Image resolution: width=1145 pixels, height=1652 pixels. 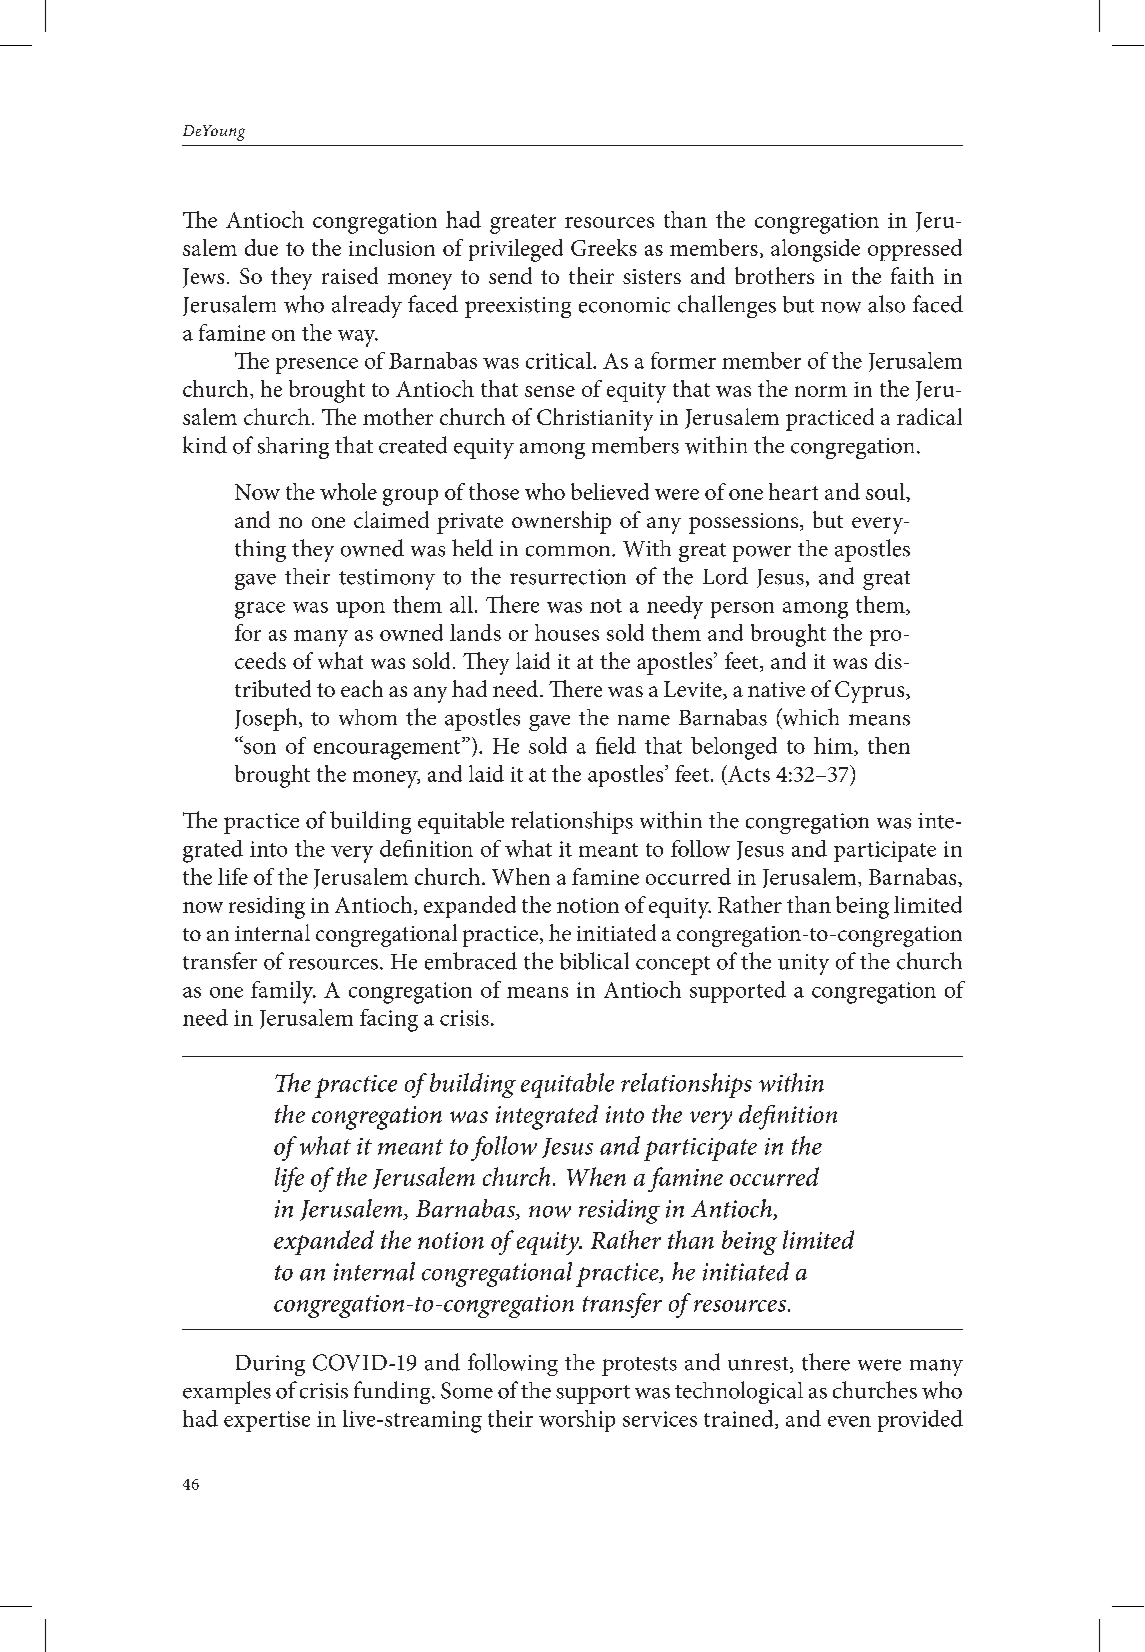 What do you see at coordinates (834, 746) in the screenshot?
I see `him` at bounding box center [834, 746].
